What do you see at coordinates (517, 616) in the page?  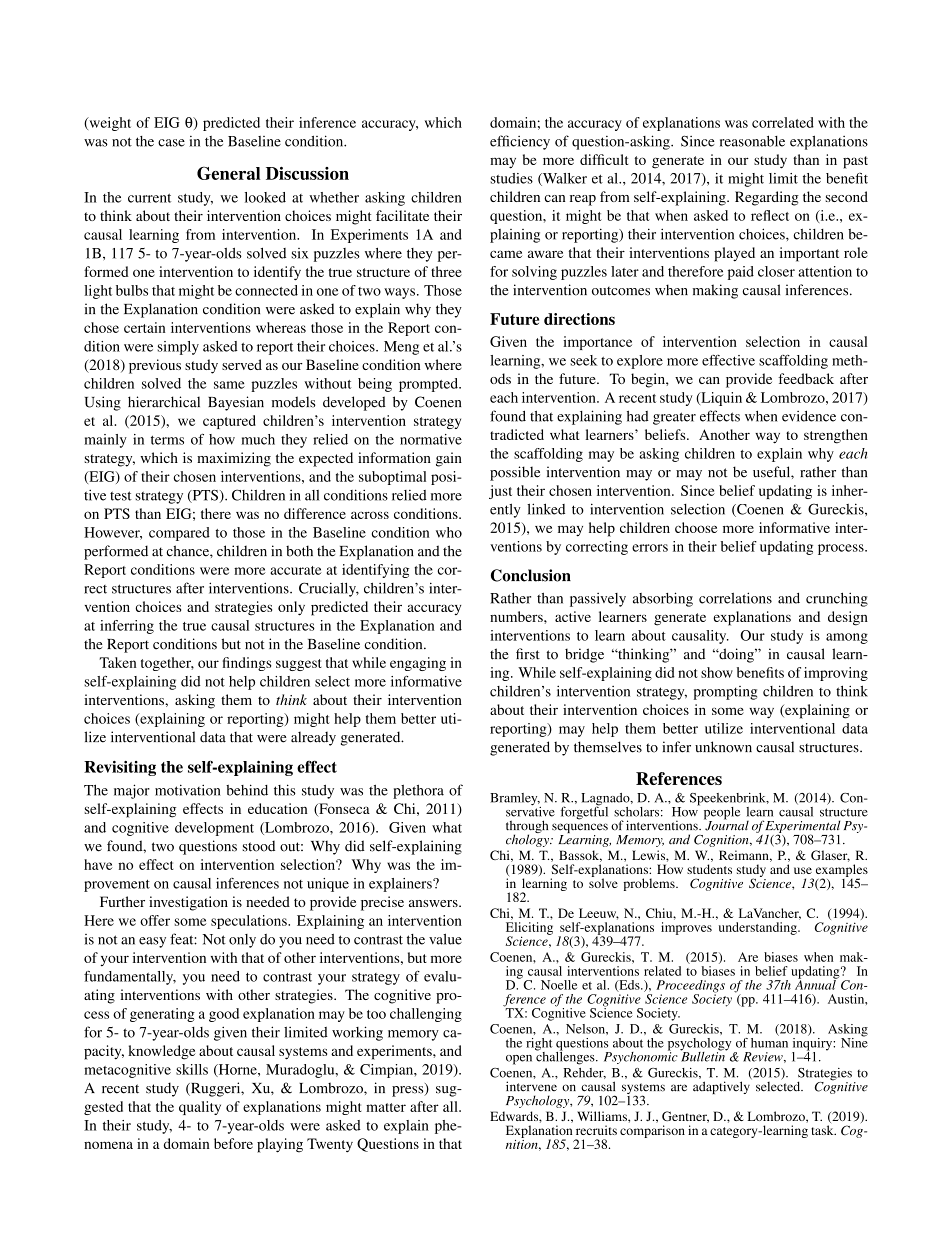 I see `numbers` at bounding box center [517, 616].
